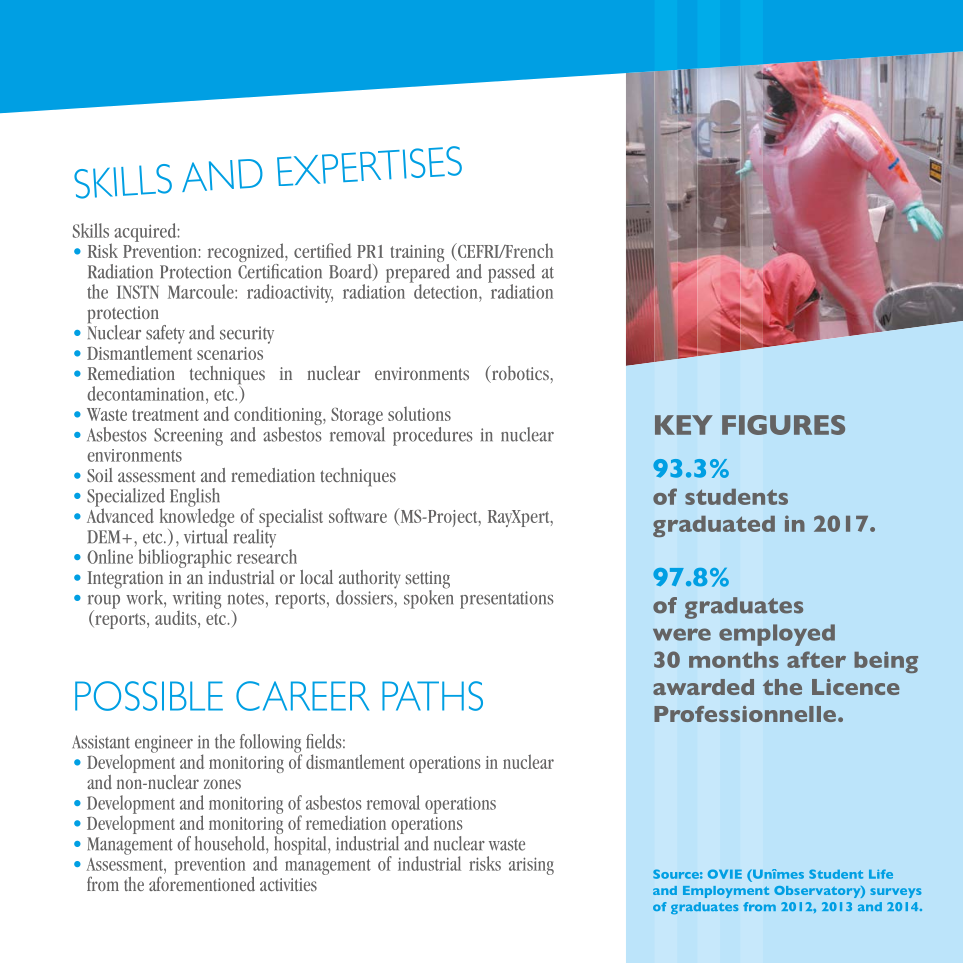 The height and width of the screenshot is (963, 963). I want to click on Life, so click(881, 874).
